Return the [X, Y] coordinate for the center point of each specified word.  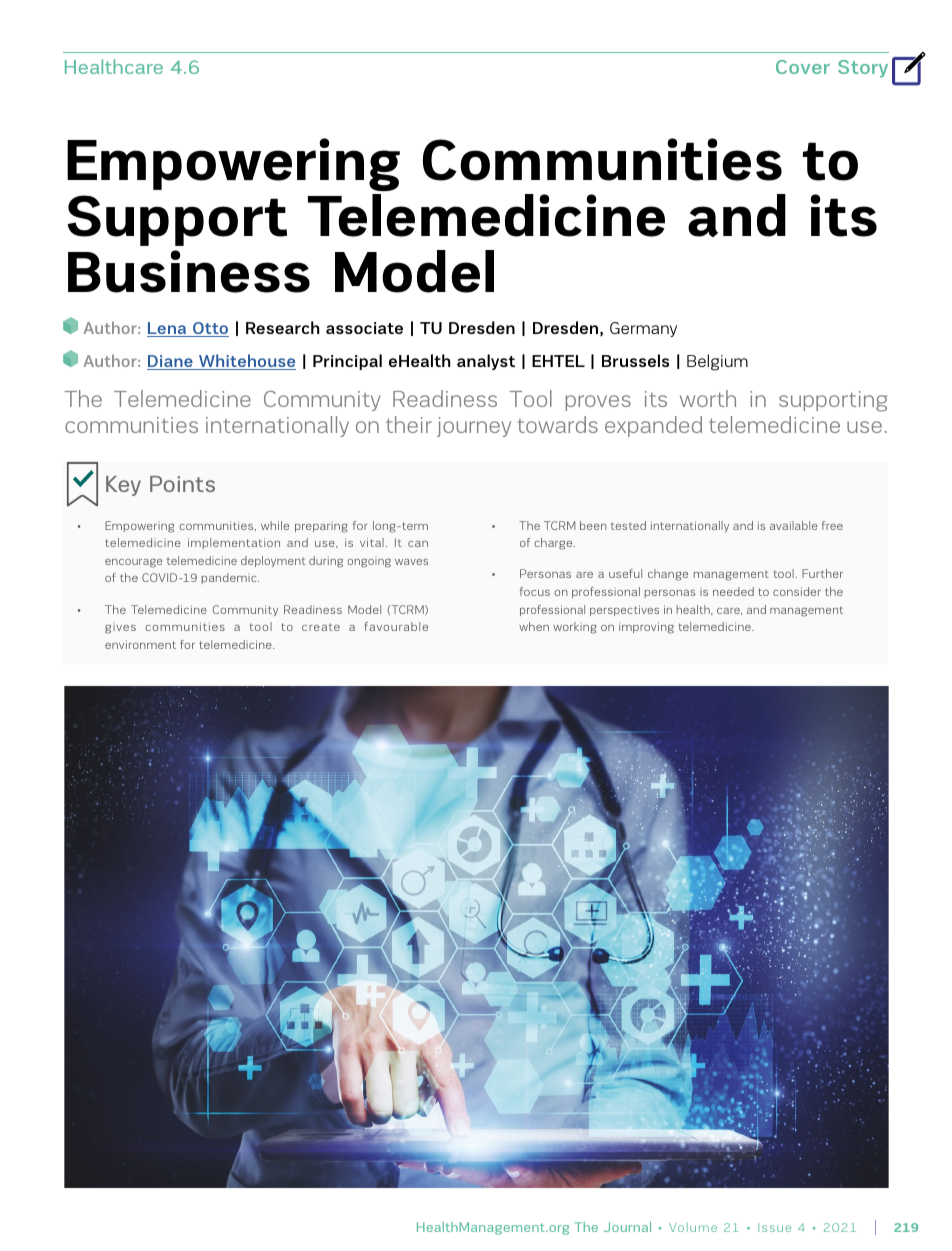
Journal [627, 1227]
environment [140, 644]
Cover [803, 67]
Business [189, 271]
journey [474, 427]
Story [863, 69]
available [794, 525]
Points [182, 484]
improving [646, 628]
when [534, 626]
